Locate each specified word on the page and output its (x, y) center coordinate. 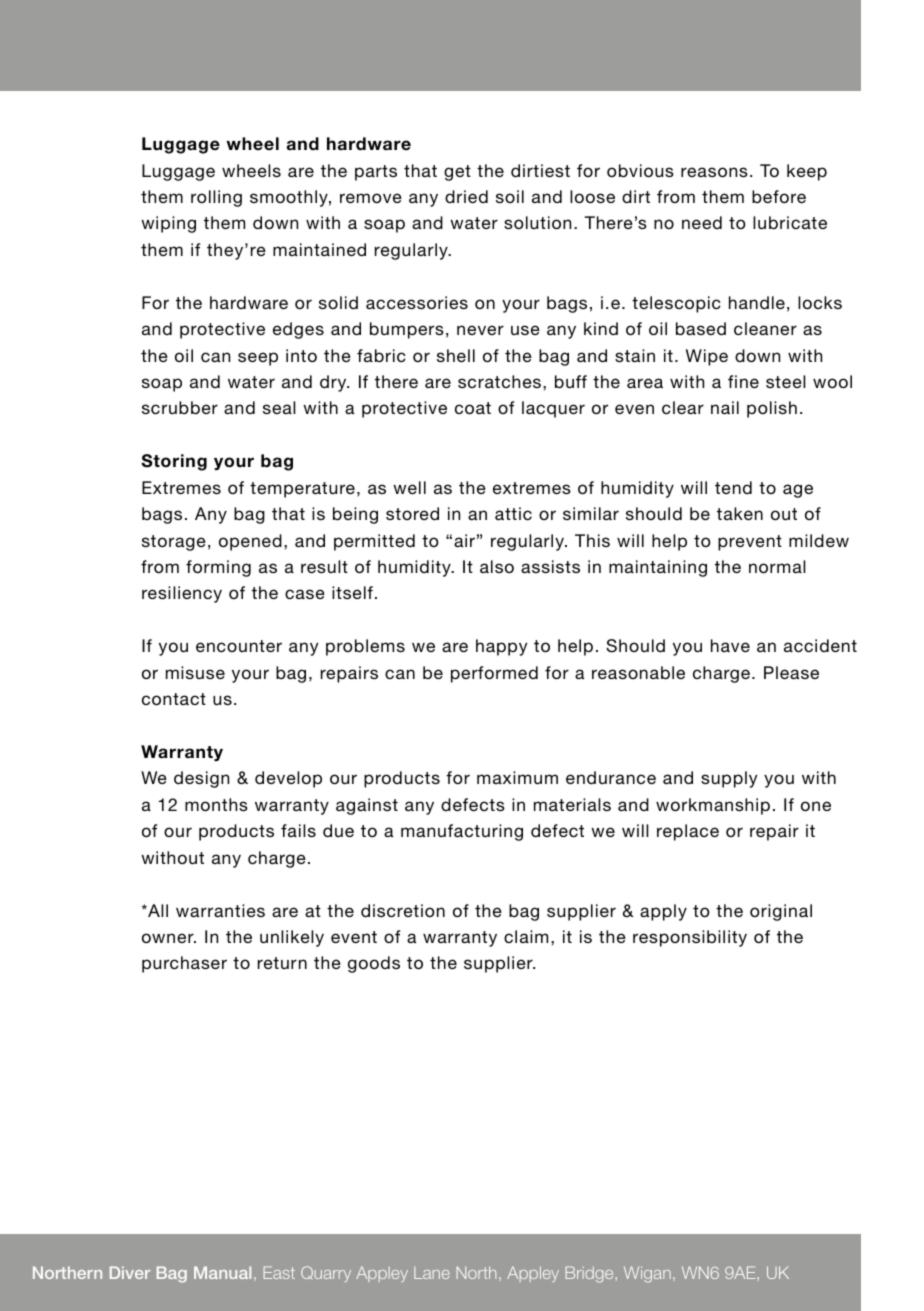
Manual (222, 1272)
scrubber (180, 407)
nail (725, 407)
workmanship (713, 806)
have (730, 645)
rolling (216, 198)
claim (526, 936)
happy (501, 647)
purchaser (184, 964)
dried (466, 196)
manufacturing (462, 832)
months (216, 804)
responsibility (690, 938)
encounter (239, 646)
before (779, 196)
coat (473, 408)
